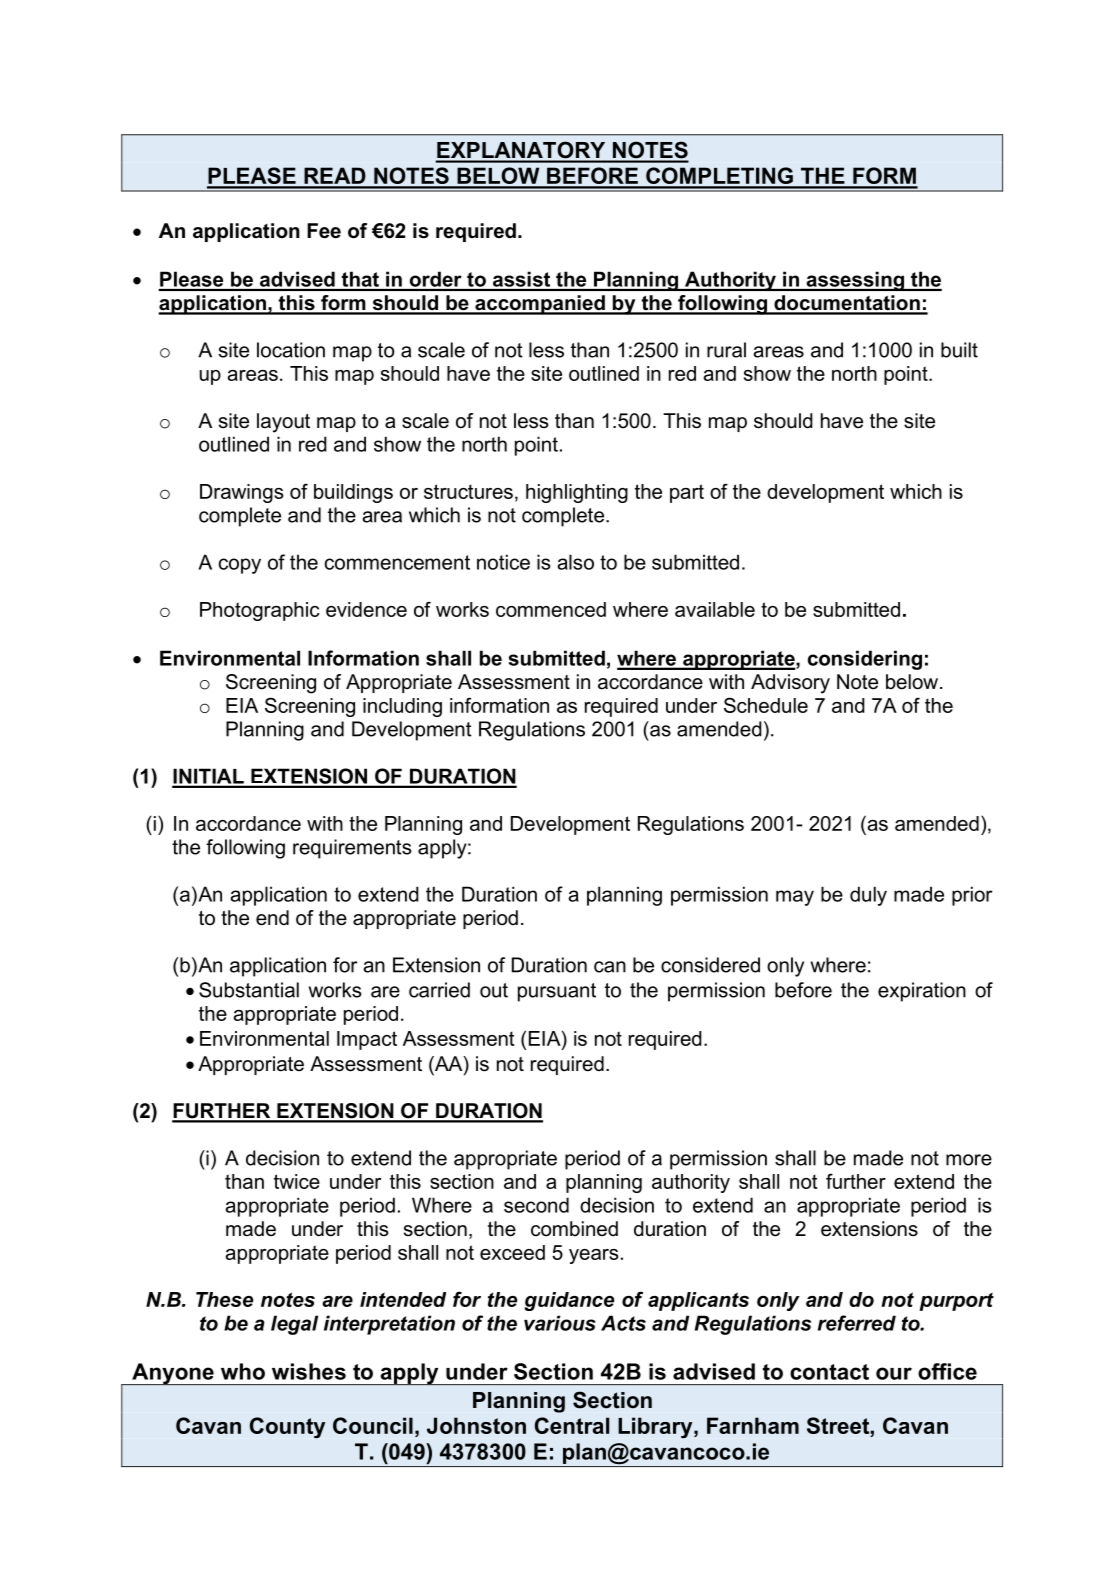  Describe the element at coordinates (324, 231) in the image. I see `Fee` at that location.
